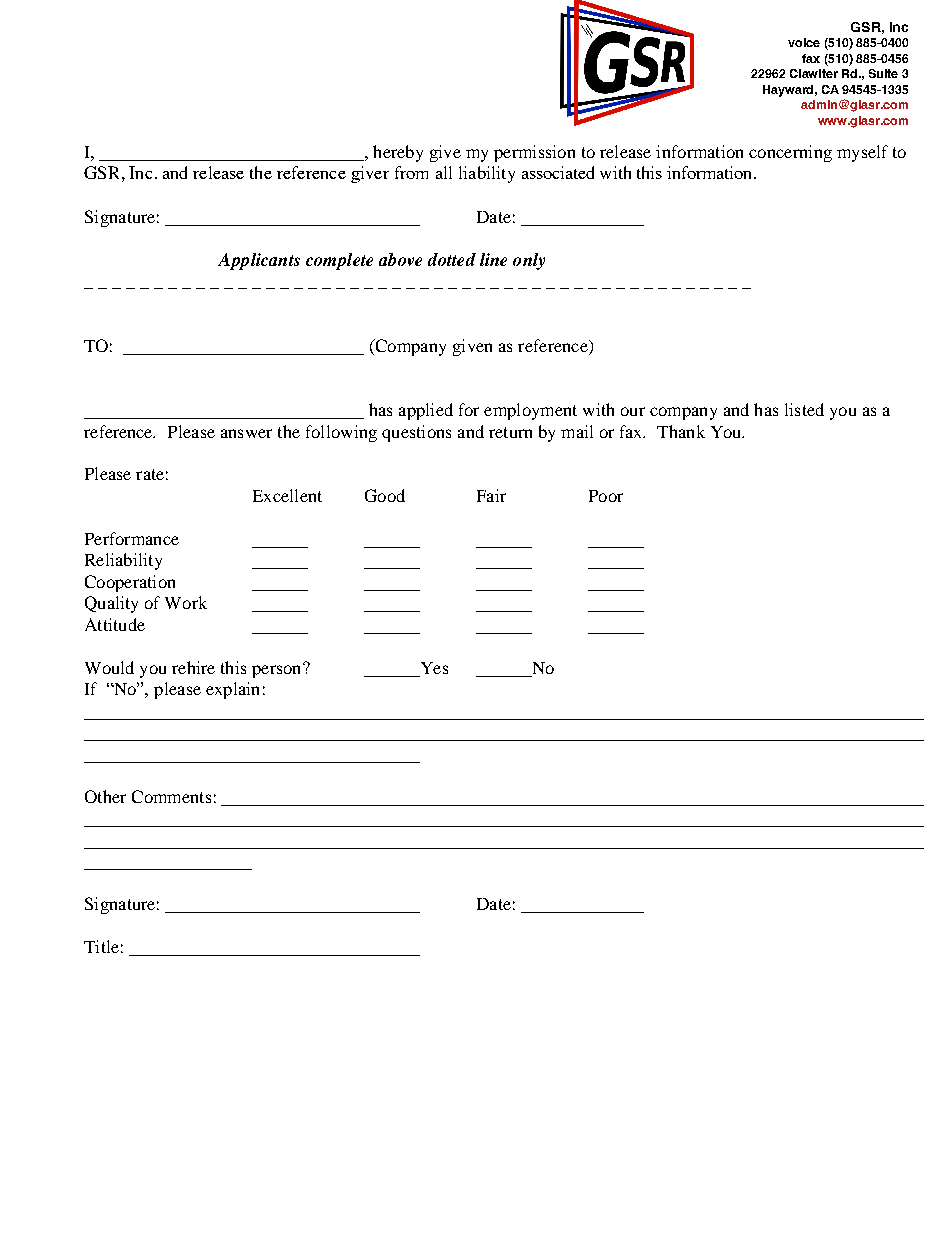 The image size is (952, 1233). What do you see at coordinates (101, 946) in the image?
I see `Title` at bounding box center [101, 946].
